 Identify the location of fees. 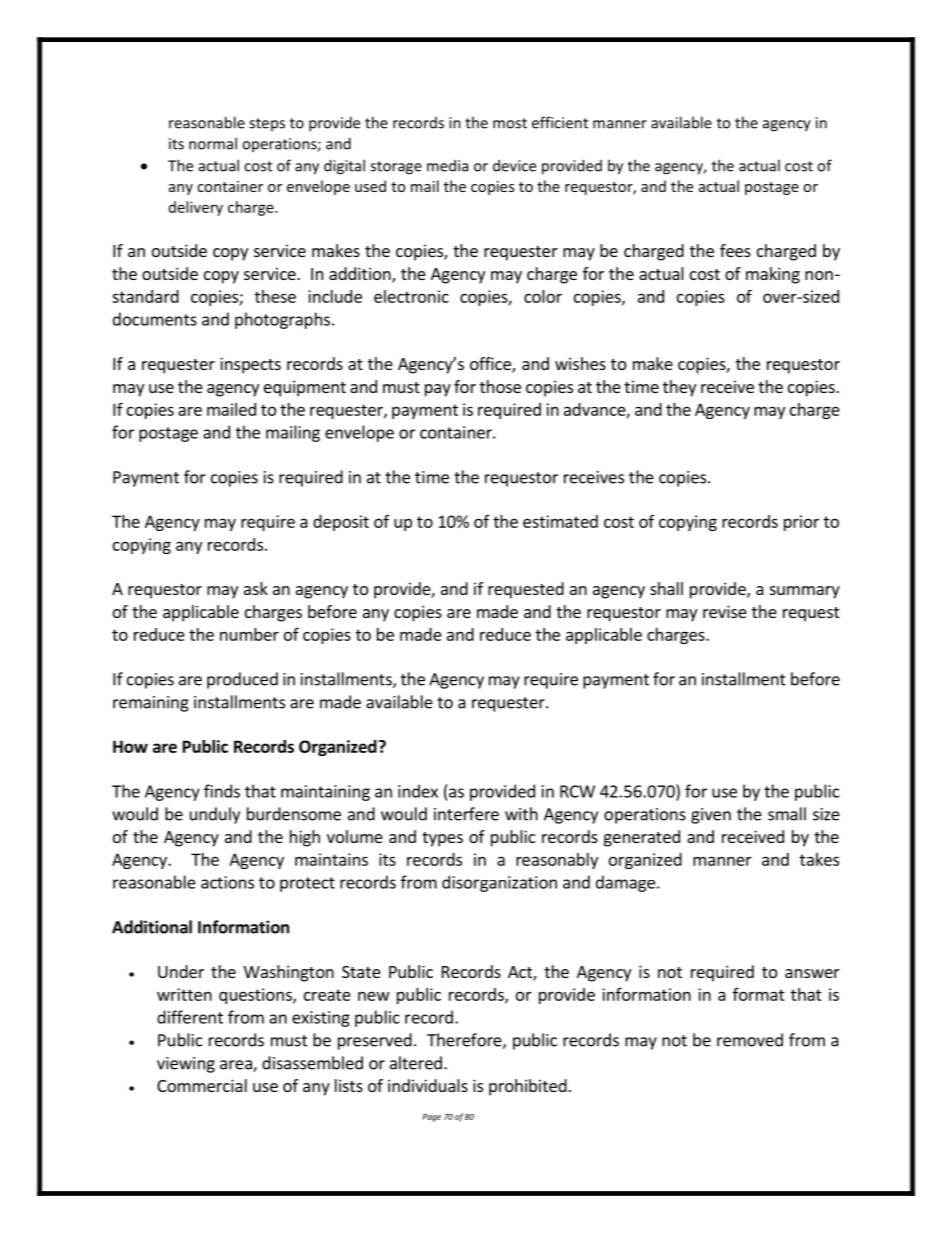
(735, 250).
